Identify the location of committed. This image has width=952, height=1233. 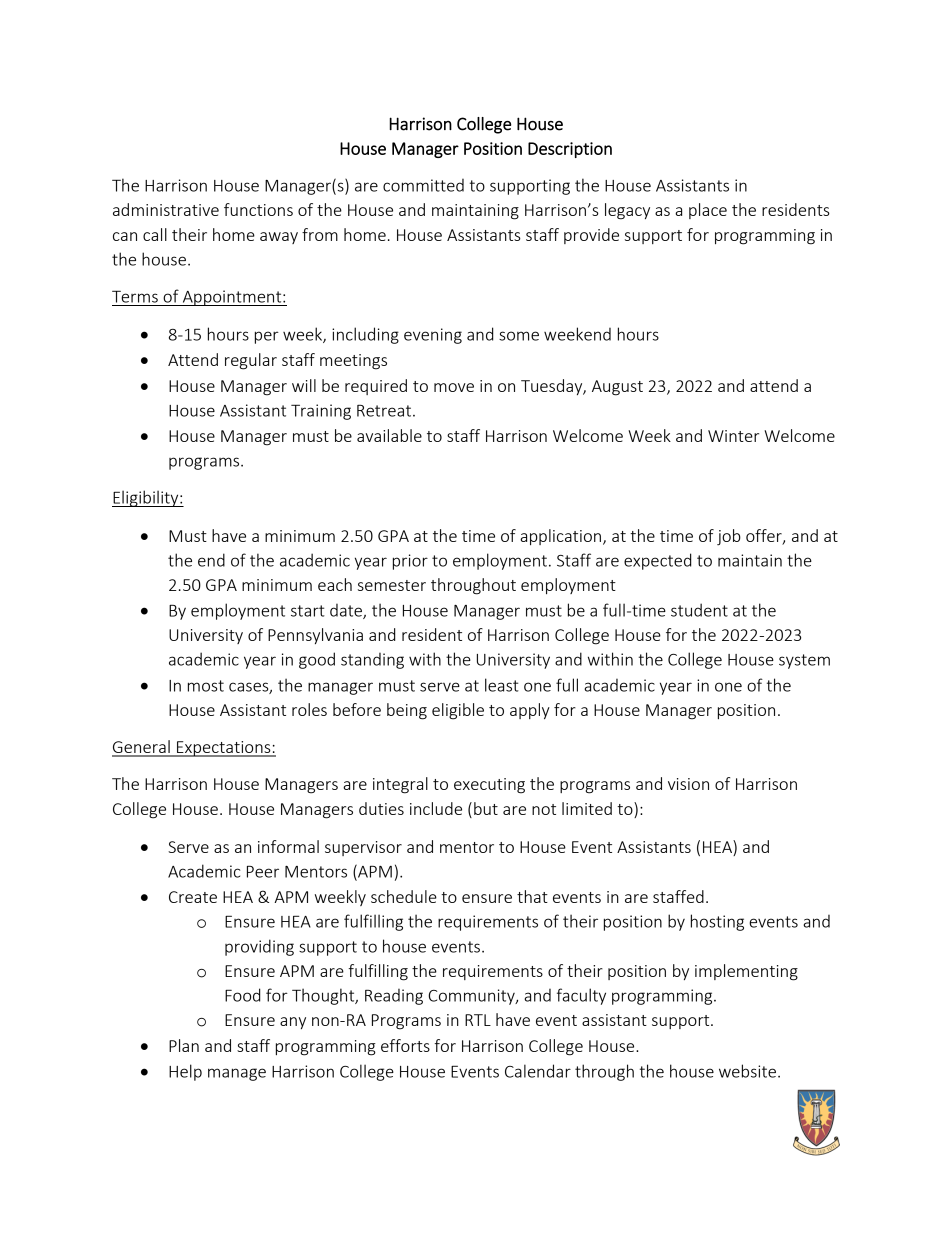
(423, 185).
